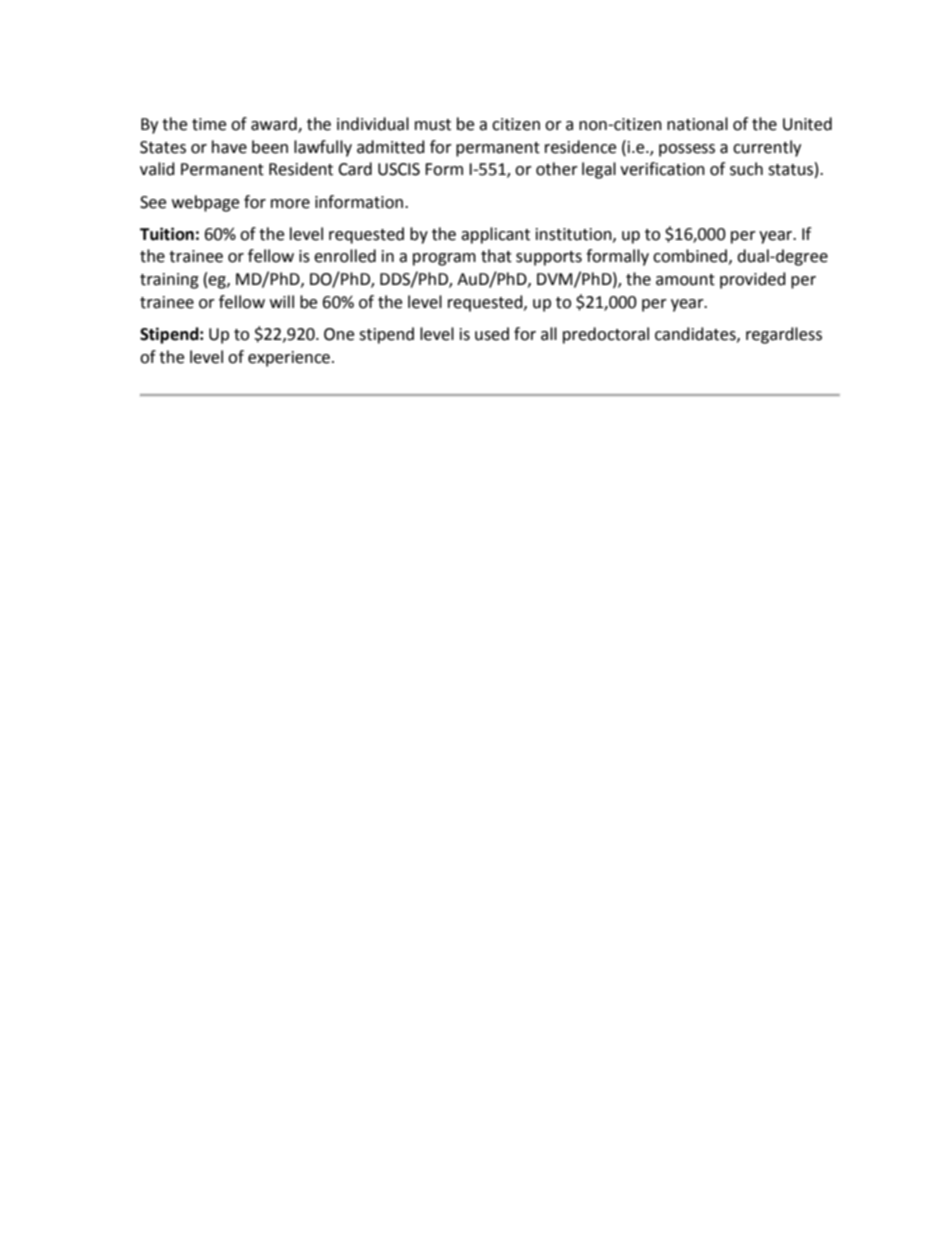 Image resolution: width=952 pixels, height=1233 pixels. Describe the element at coordinates (557, 169) in the screenshot. I see `other` at that location.
